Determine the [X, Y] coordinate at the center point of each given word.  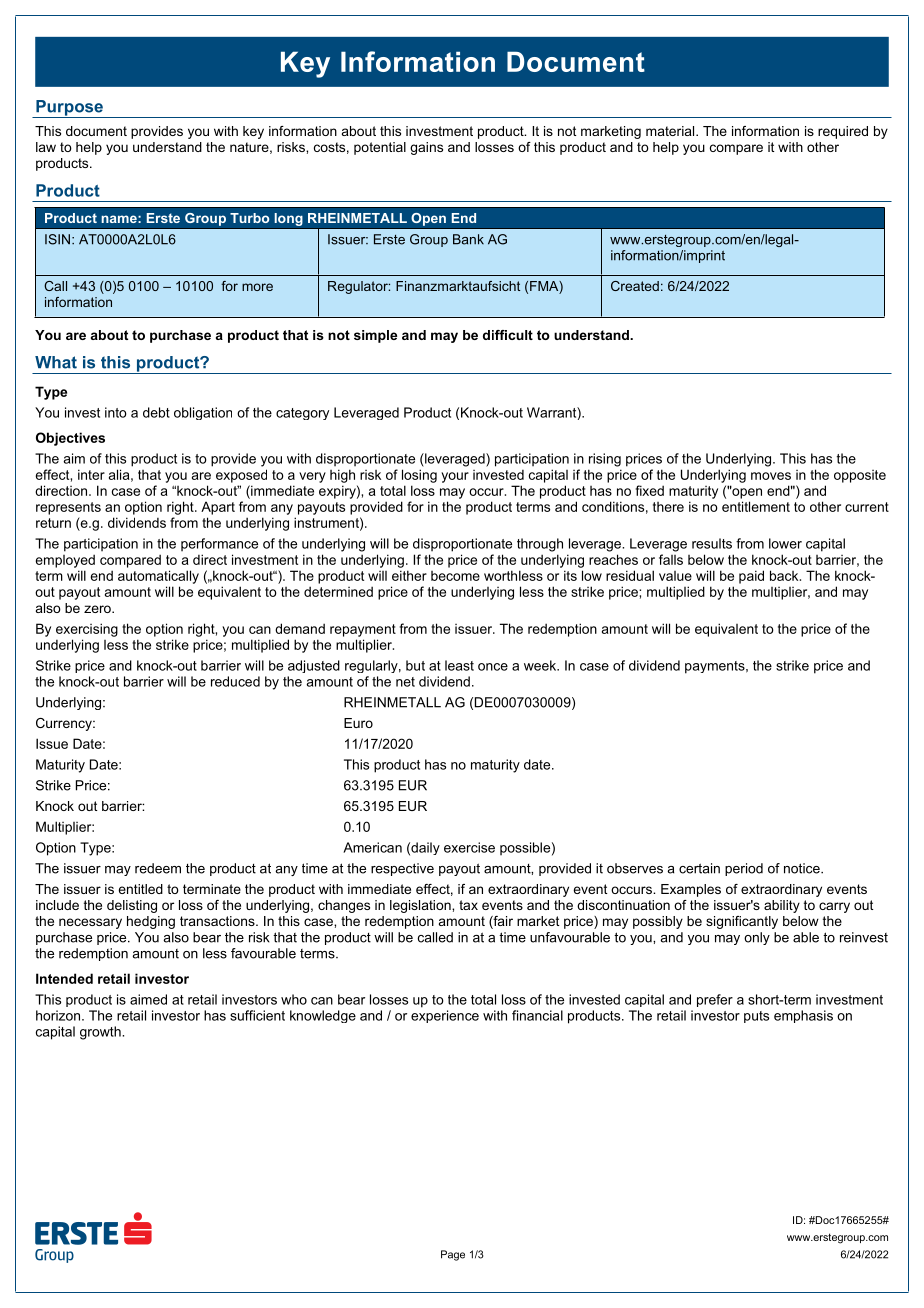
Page [453, 1255]
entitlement [756, 506]
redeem [158, 868]
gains [426, 148]
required [843, 132]
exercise [469, 847]
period [744, 869]
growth [101, 1033]
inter [91, 474]
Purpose [69, 109]
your [455, 477]
